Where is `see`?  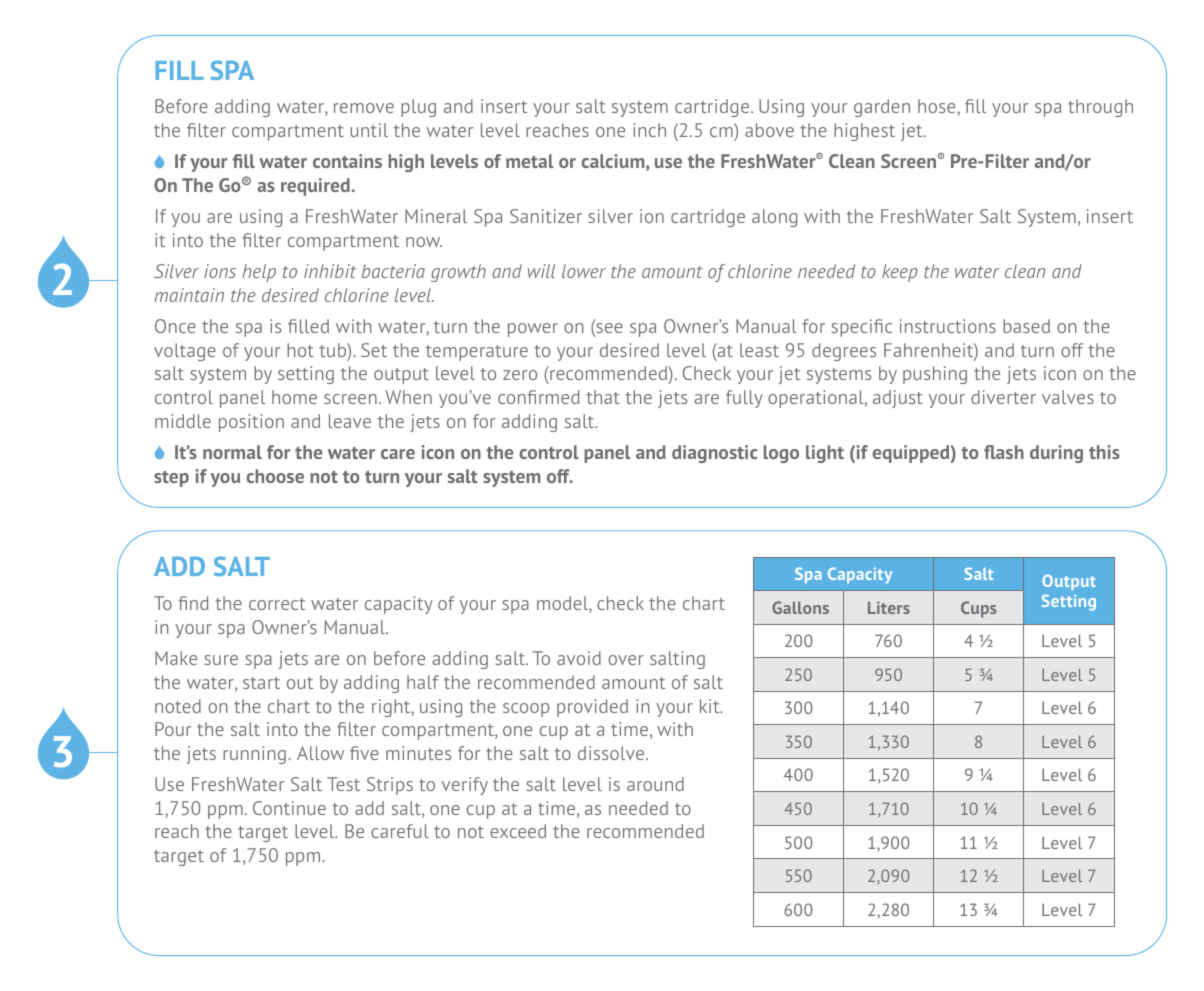
see is located at coordinates (608, 328).
